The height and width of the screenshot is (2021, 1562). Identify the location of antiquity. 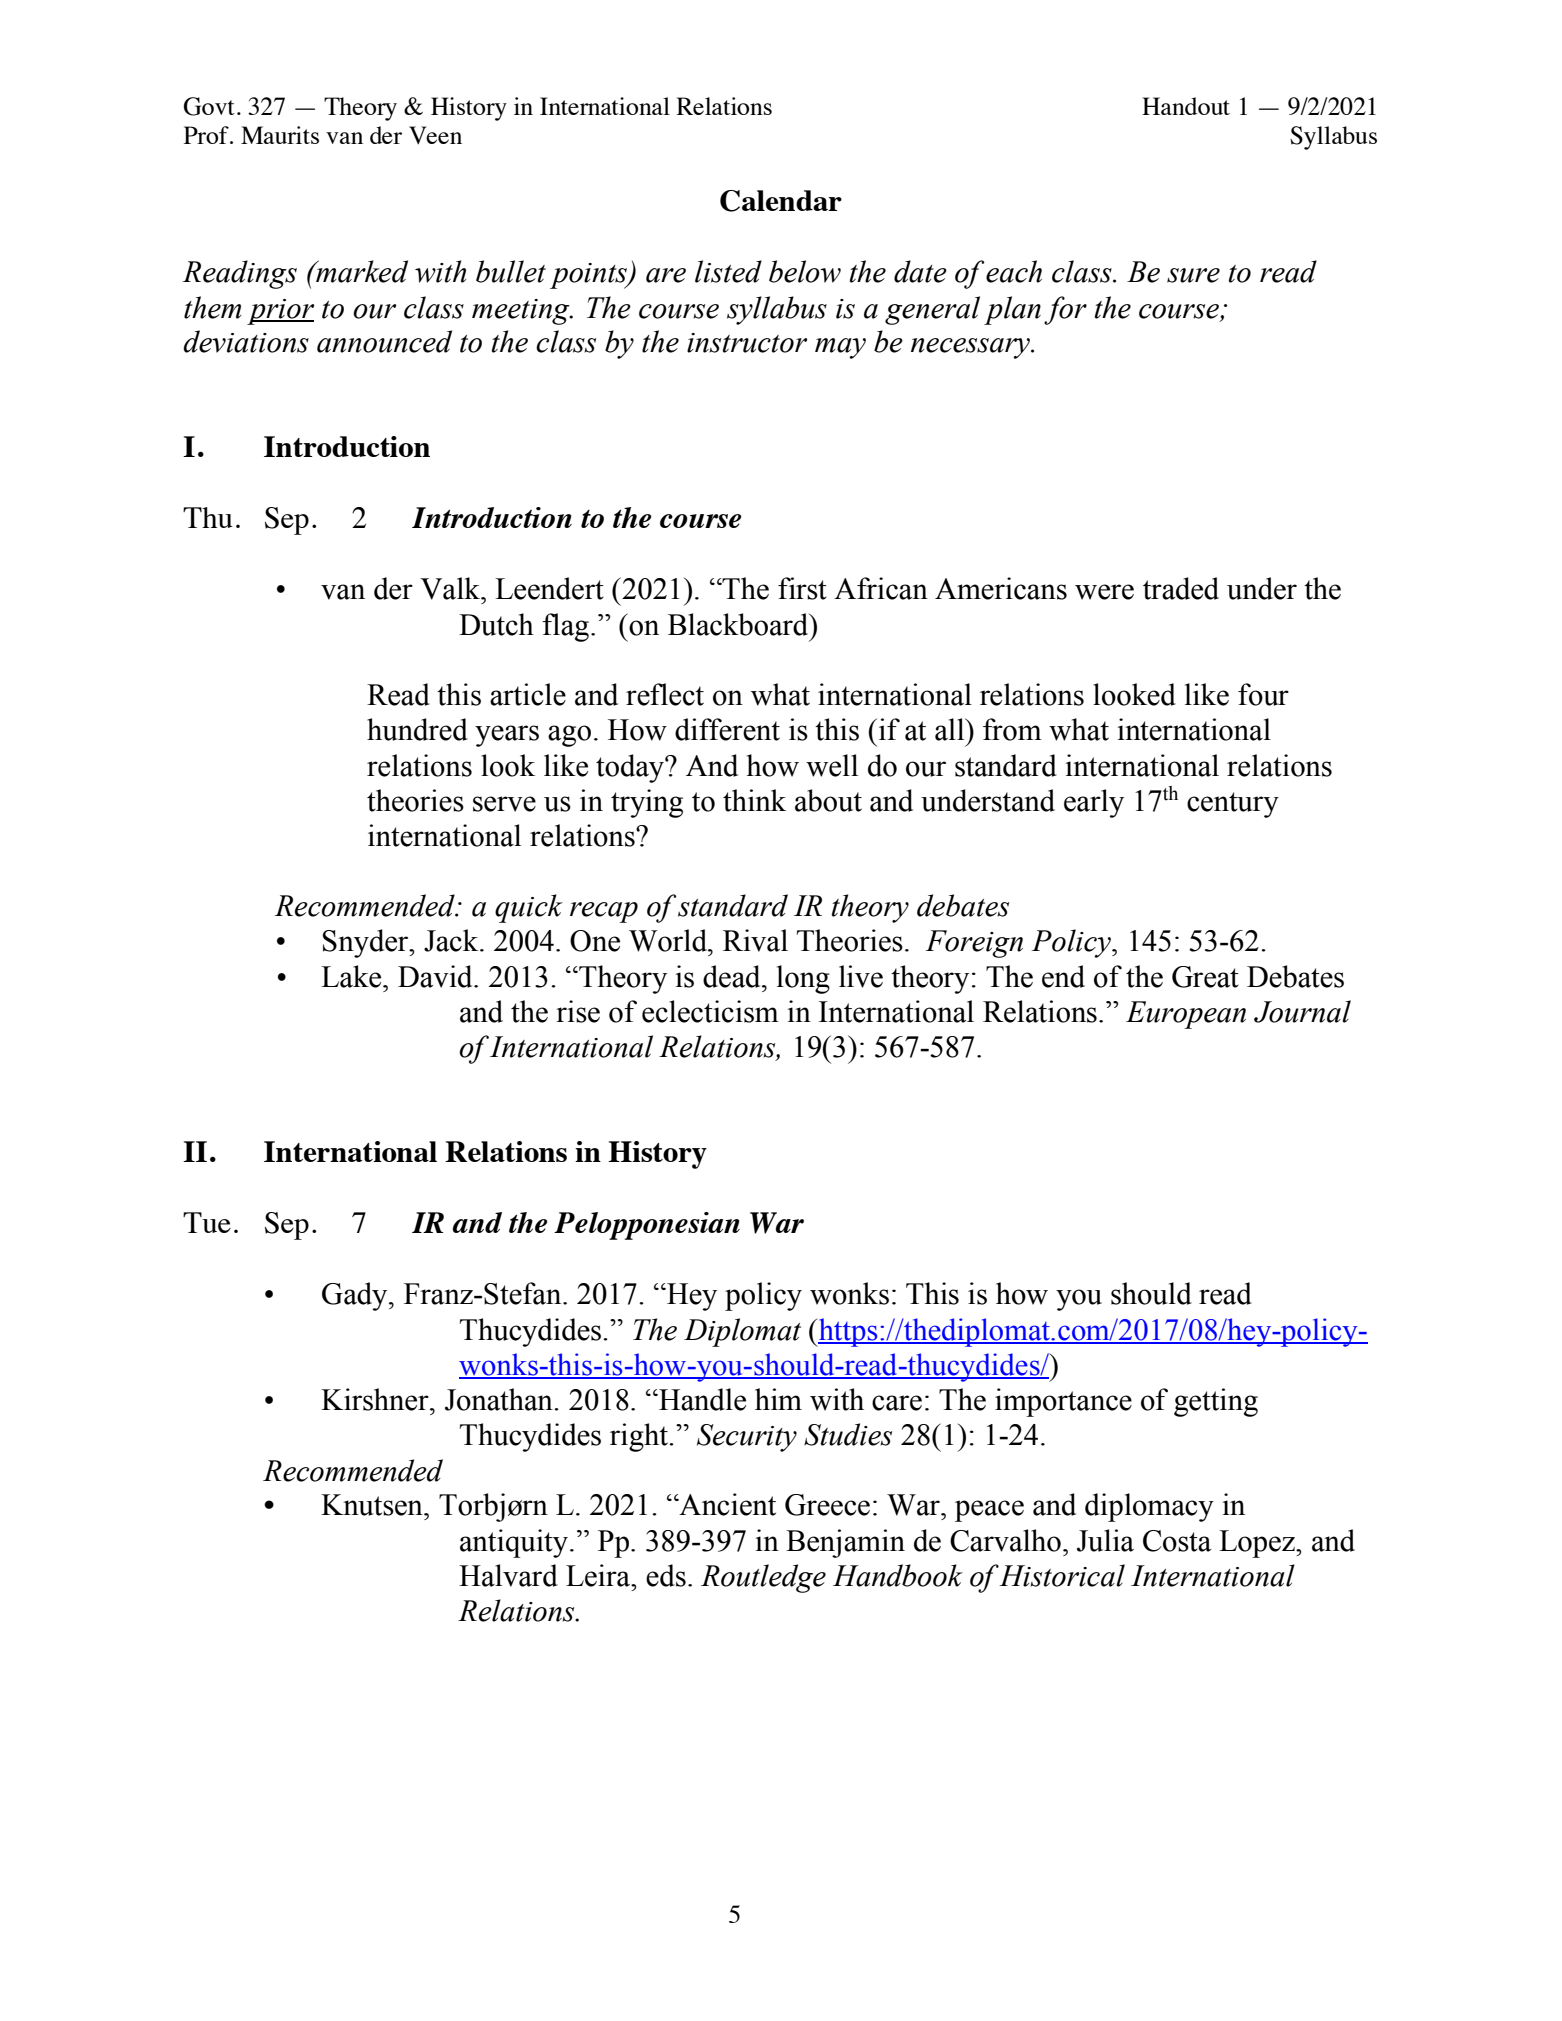
(514, 1543).
